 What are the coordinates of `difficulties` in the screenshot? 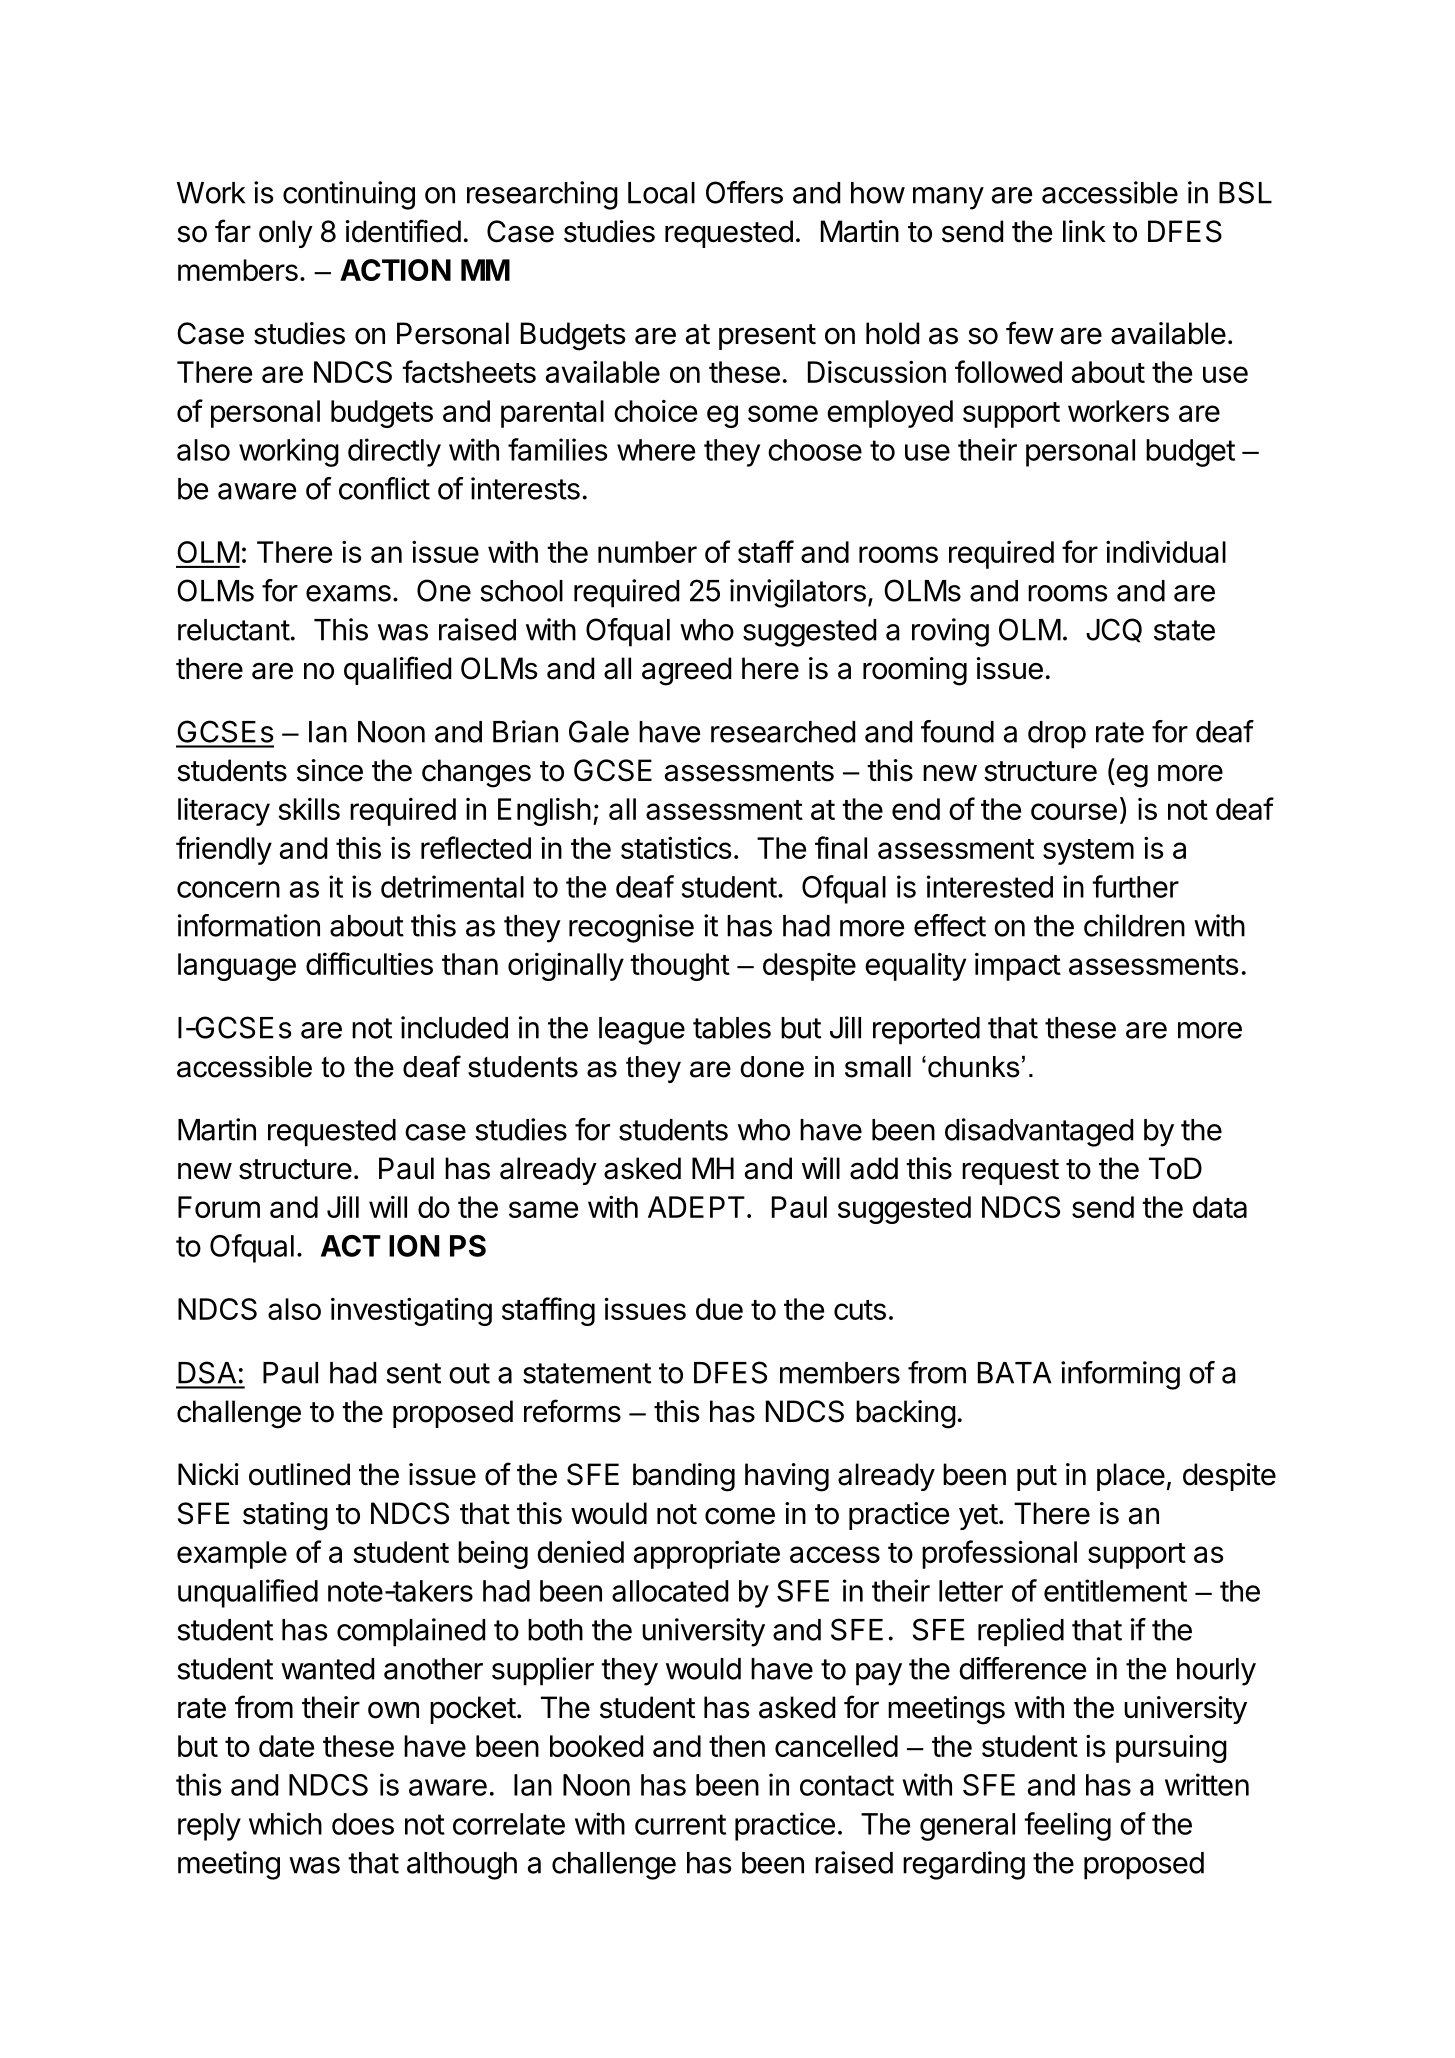 It's located at (369, 963).
